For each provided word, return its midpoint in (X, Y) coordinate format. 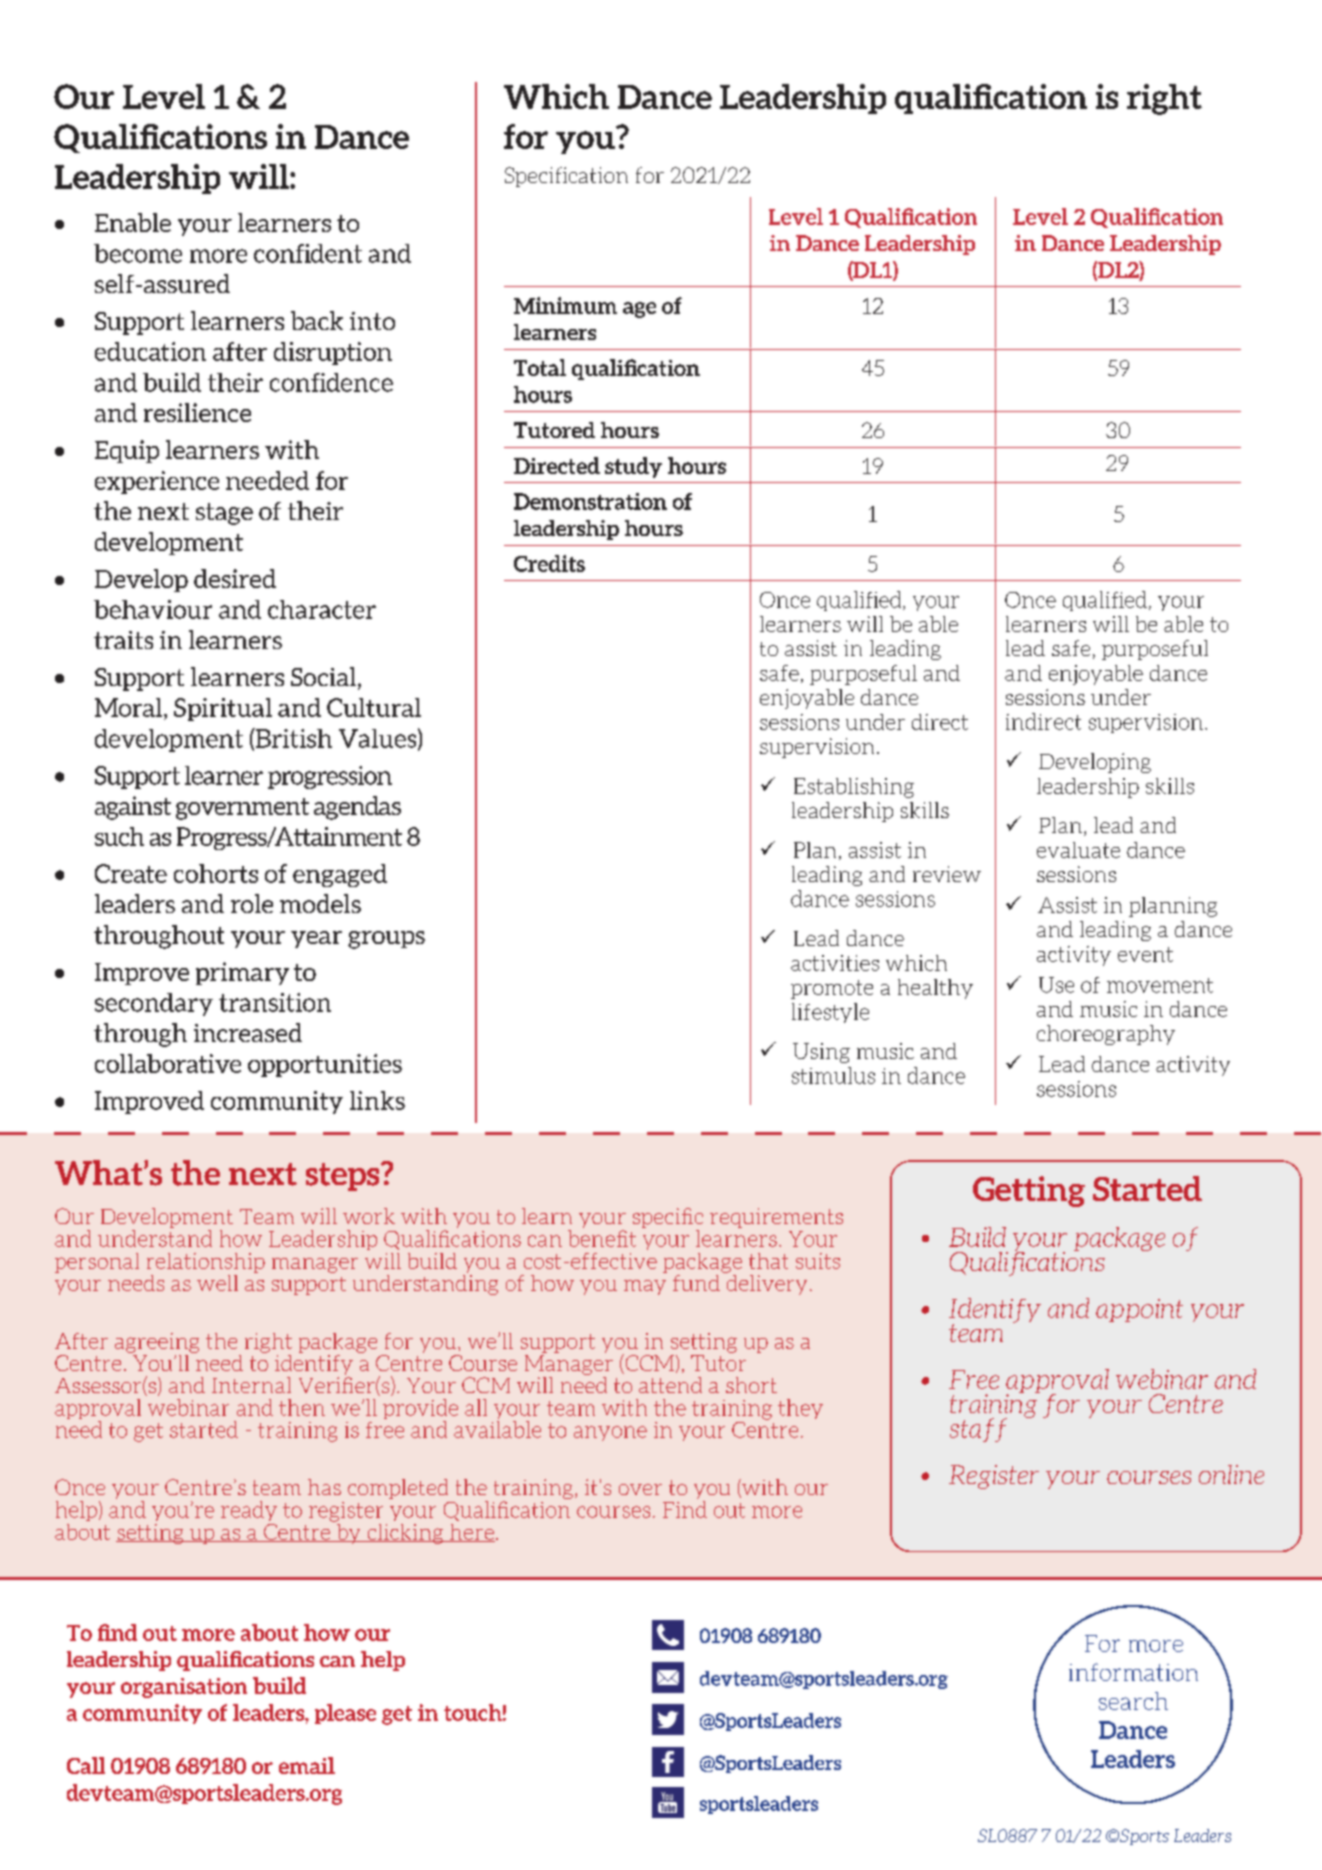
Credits (549, 563)
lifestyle (830, 1013)
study (633, 467)
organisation (184, 1688)
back (317, 320)
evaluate (1078, 850)
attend (670, 1385)
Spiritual (223, 709)
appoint (1139, 1310)
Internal (251, 1385)
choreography (1106, 1035)
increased (248, 1032)
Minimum (565, 305)
